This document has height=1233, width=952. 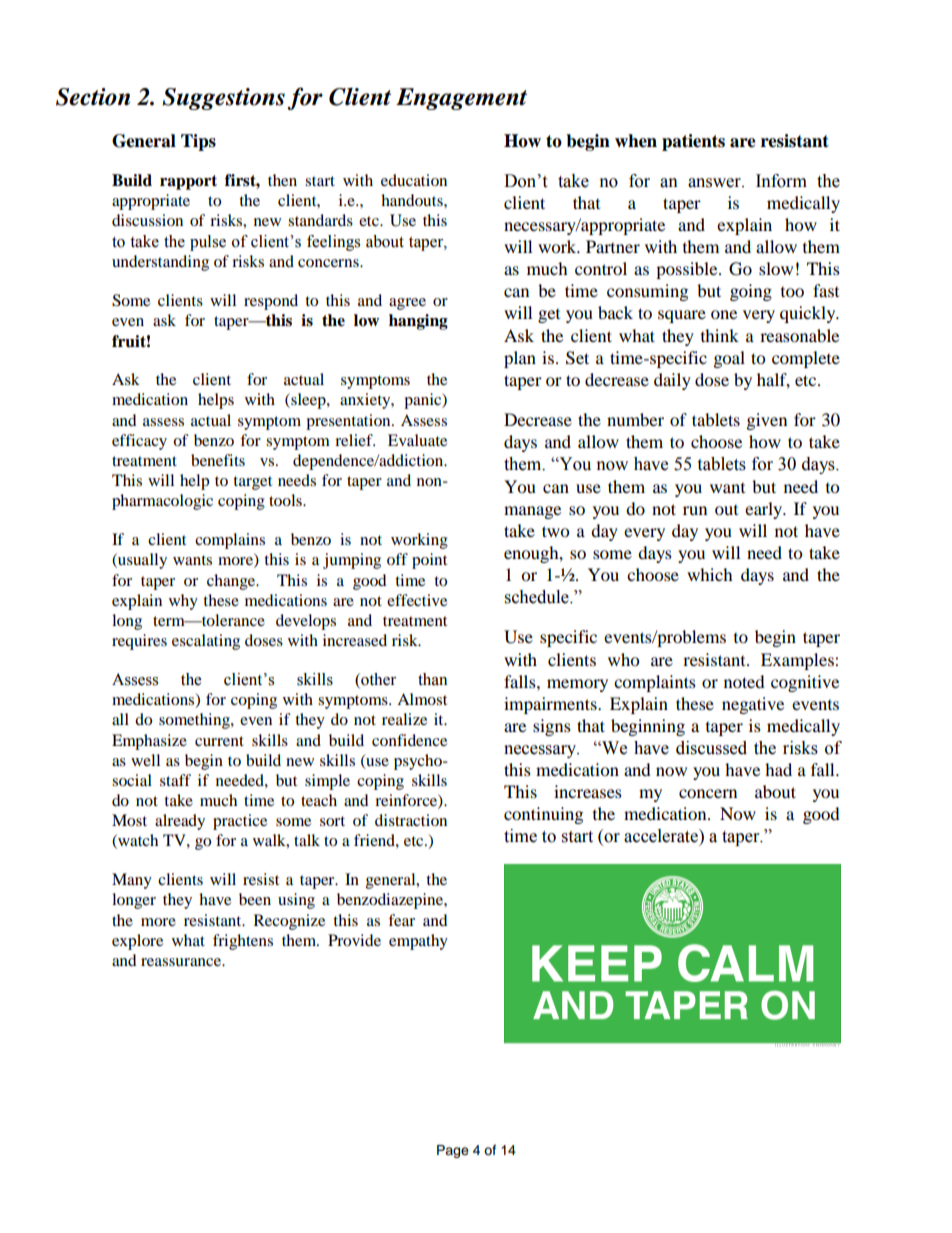 I want to click on effective, so click(x=417, y=600).
